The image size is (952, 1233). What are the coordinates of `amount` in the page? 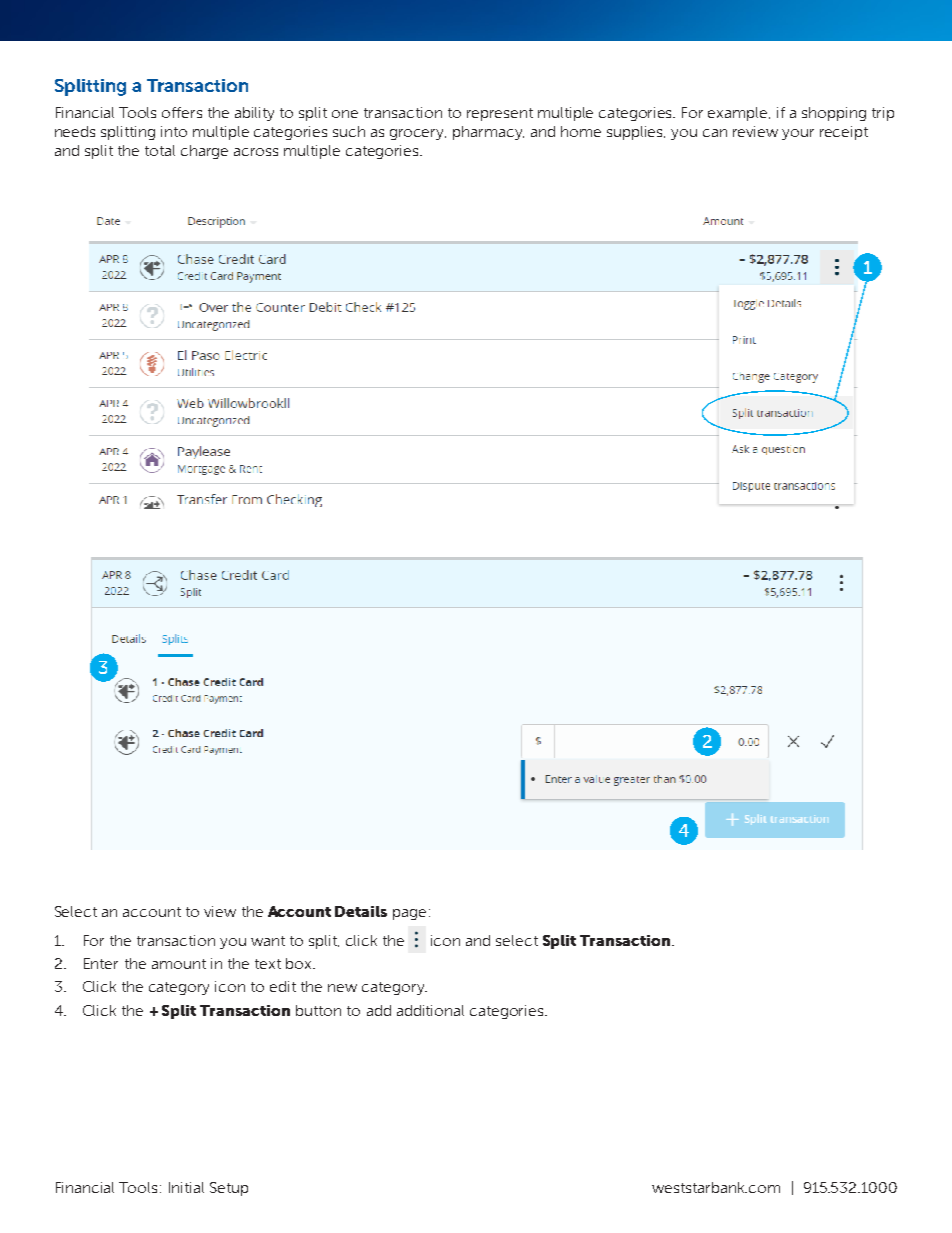 It's located at (179, 964).
